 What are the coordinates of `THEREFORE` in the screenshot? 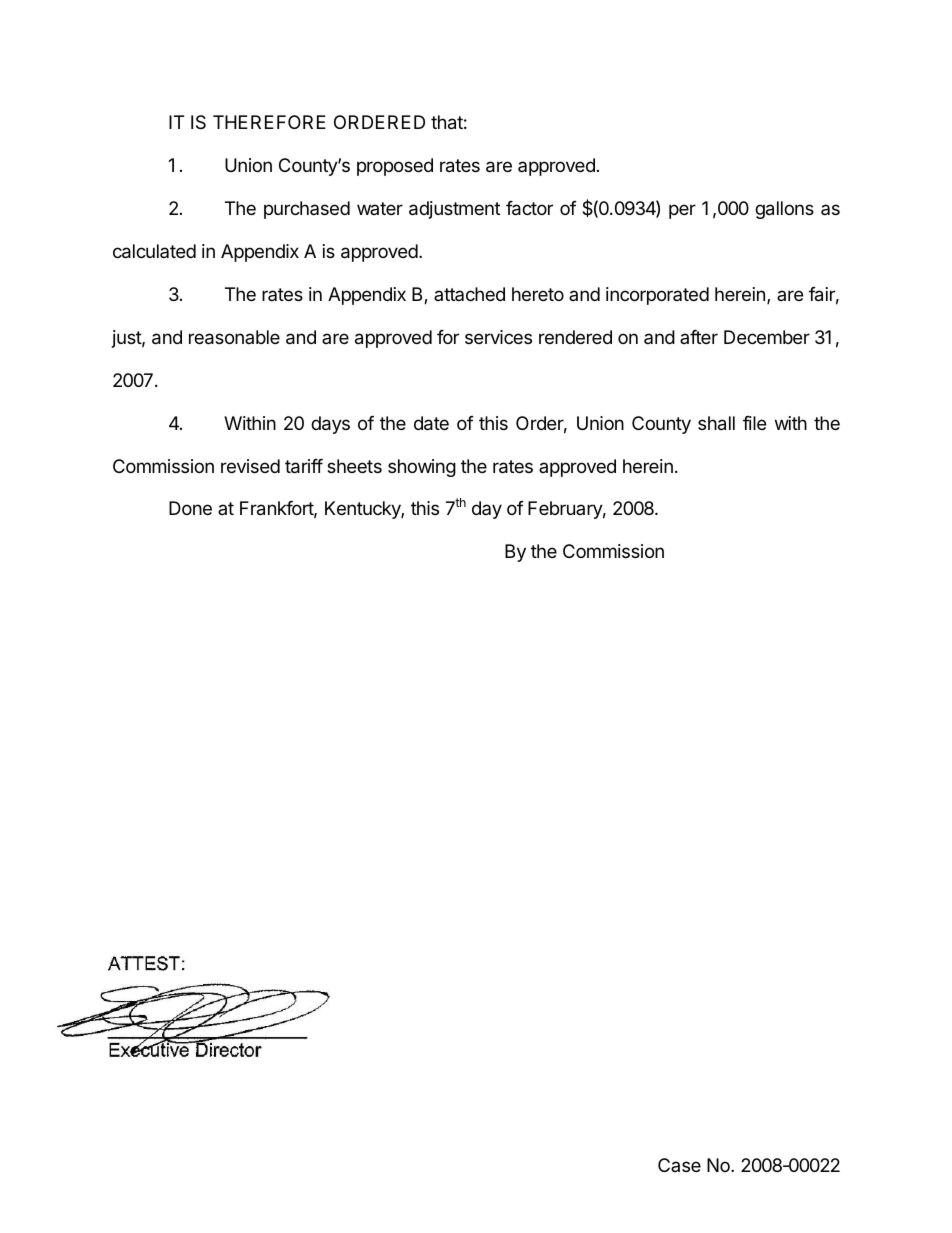 It's located at (269, 122).
